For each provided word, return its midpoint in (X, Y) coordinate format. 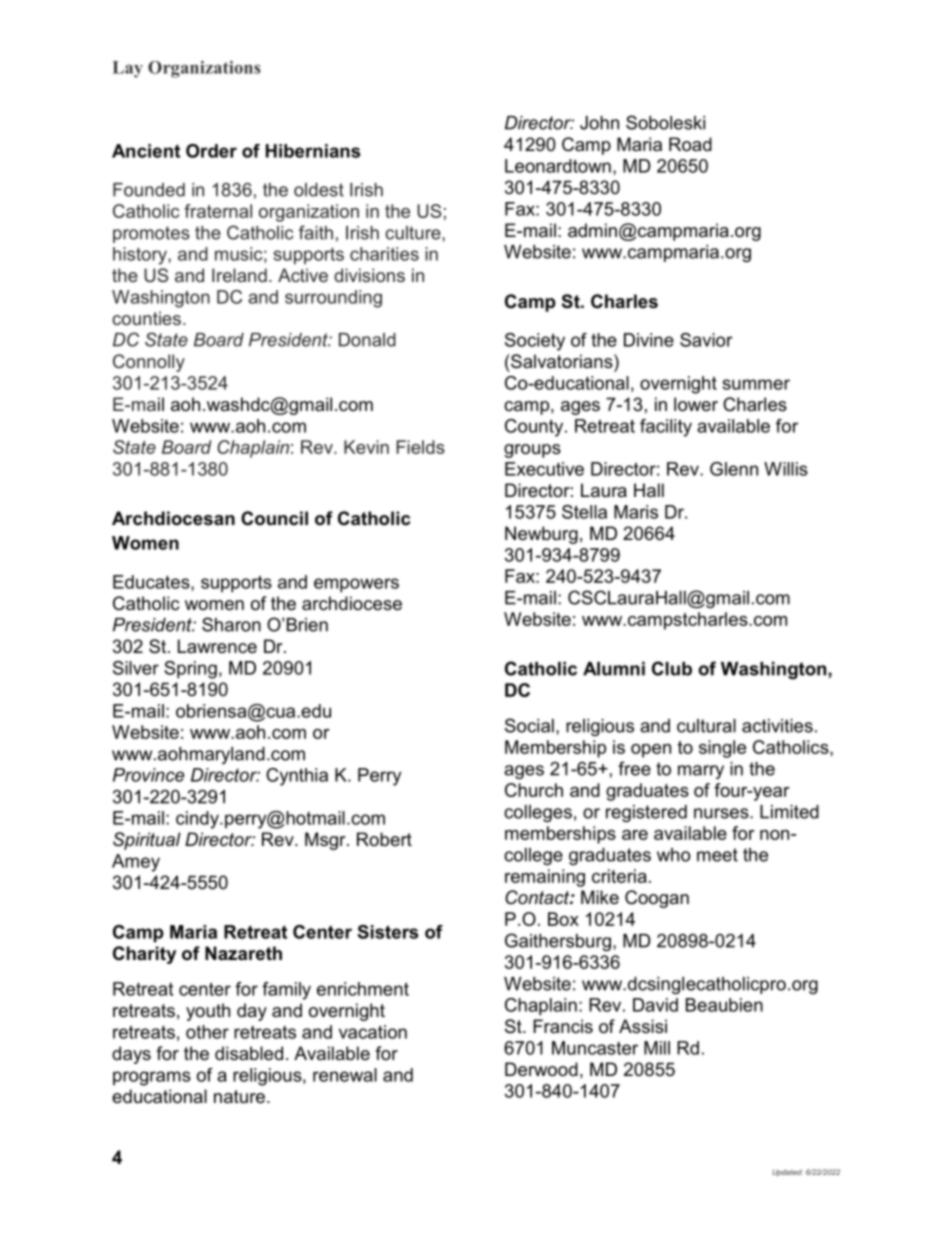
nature (239, 1097)
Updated (787, 1173)
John (599, 123)
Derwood (541, 1069)
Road (690, 144)
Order (211, 151)
